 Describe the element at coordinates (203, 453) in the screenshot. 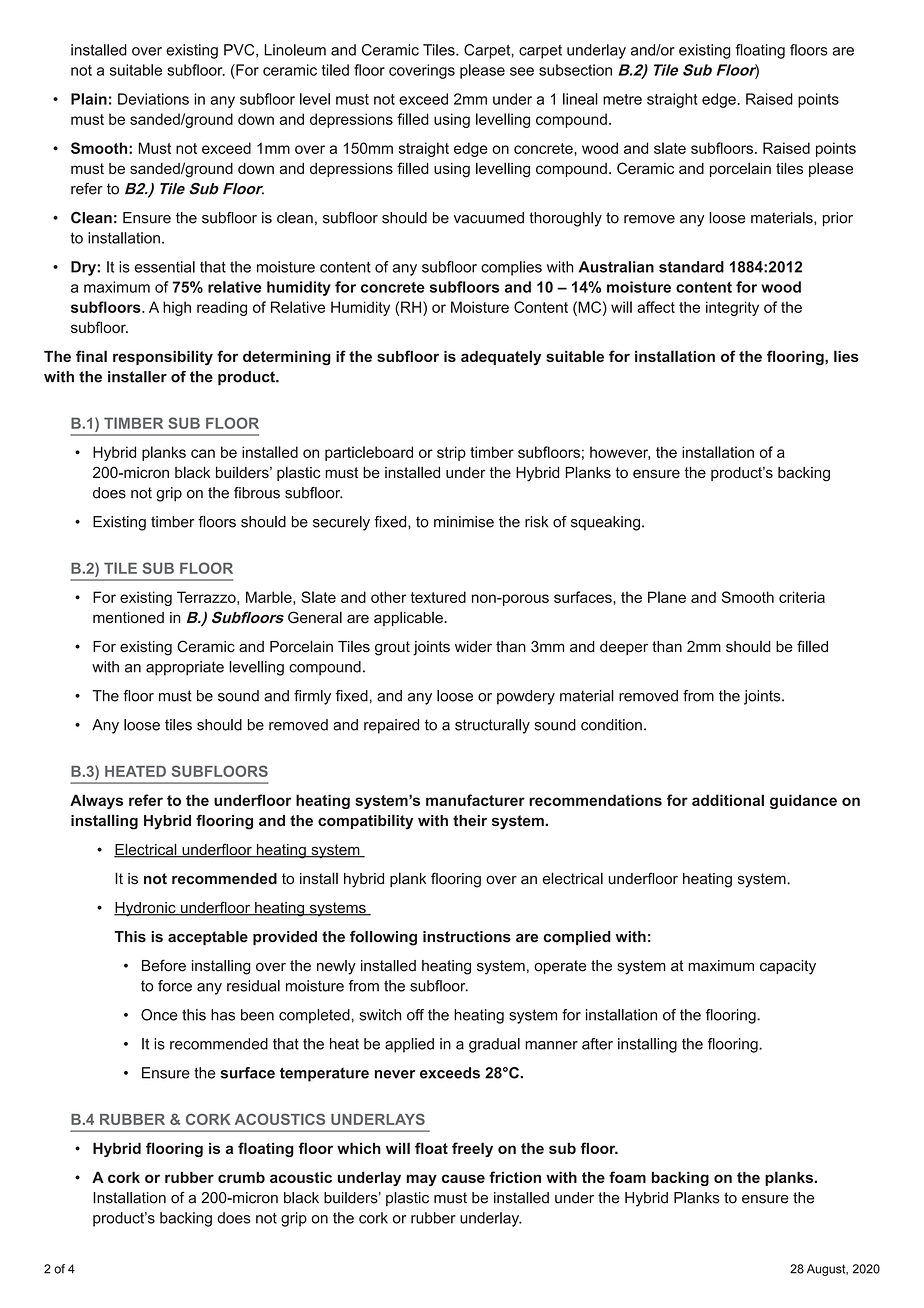

I see `can` at that location.
